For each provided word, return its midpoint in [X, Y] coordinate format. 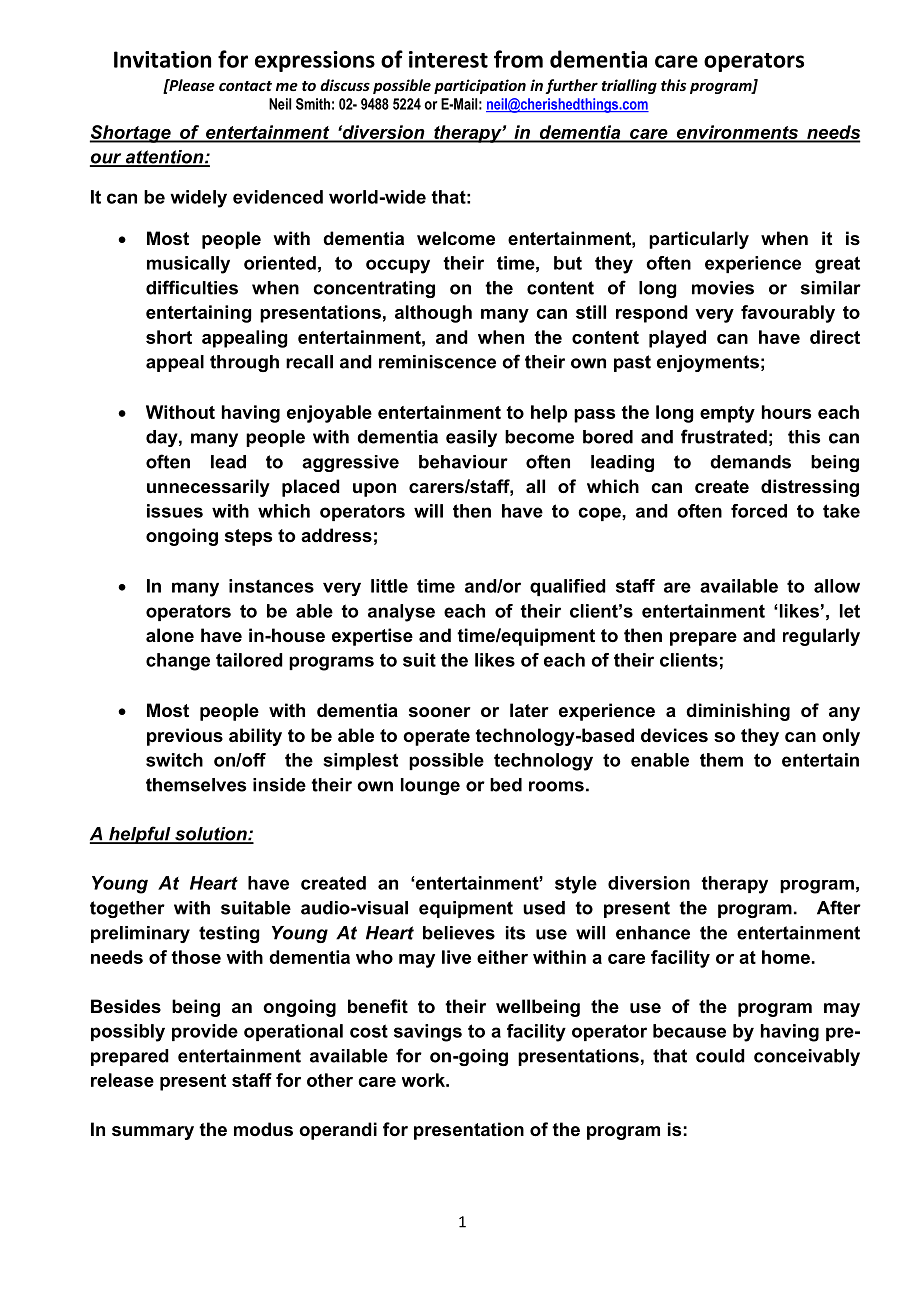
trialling [629, 86]
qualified [568, 587]
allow [837, 586]
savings [428, 1033]
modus [263, 1129]
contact [245, 86]
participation [480, 86]
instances [271, 586]
